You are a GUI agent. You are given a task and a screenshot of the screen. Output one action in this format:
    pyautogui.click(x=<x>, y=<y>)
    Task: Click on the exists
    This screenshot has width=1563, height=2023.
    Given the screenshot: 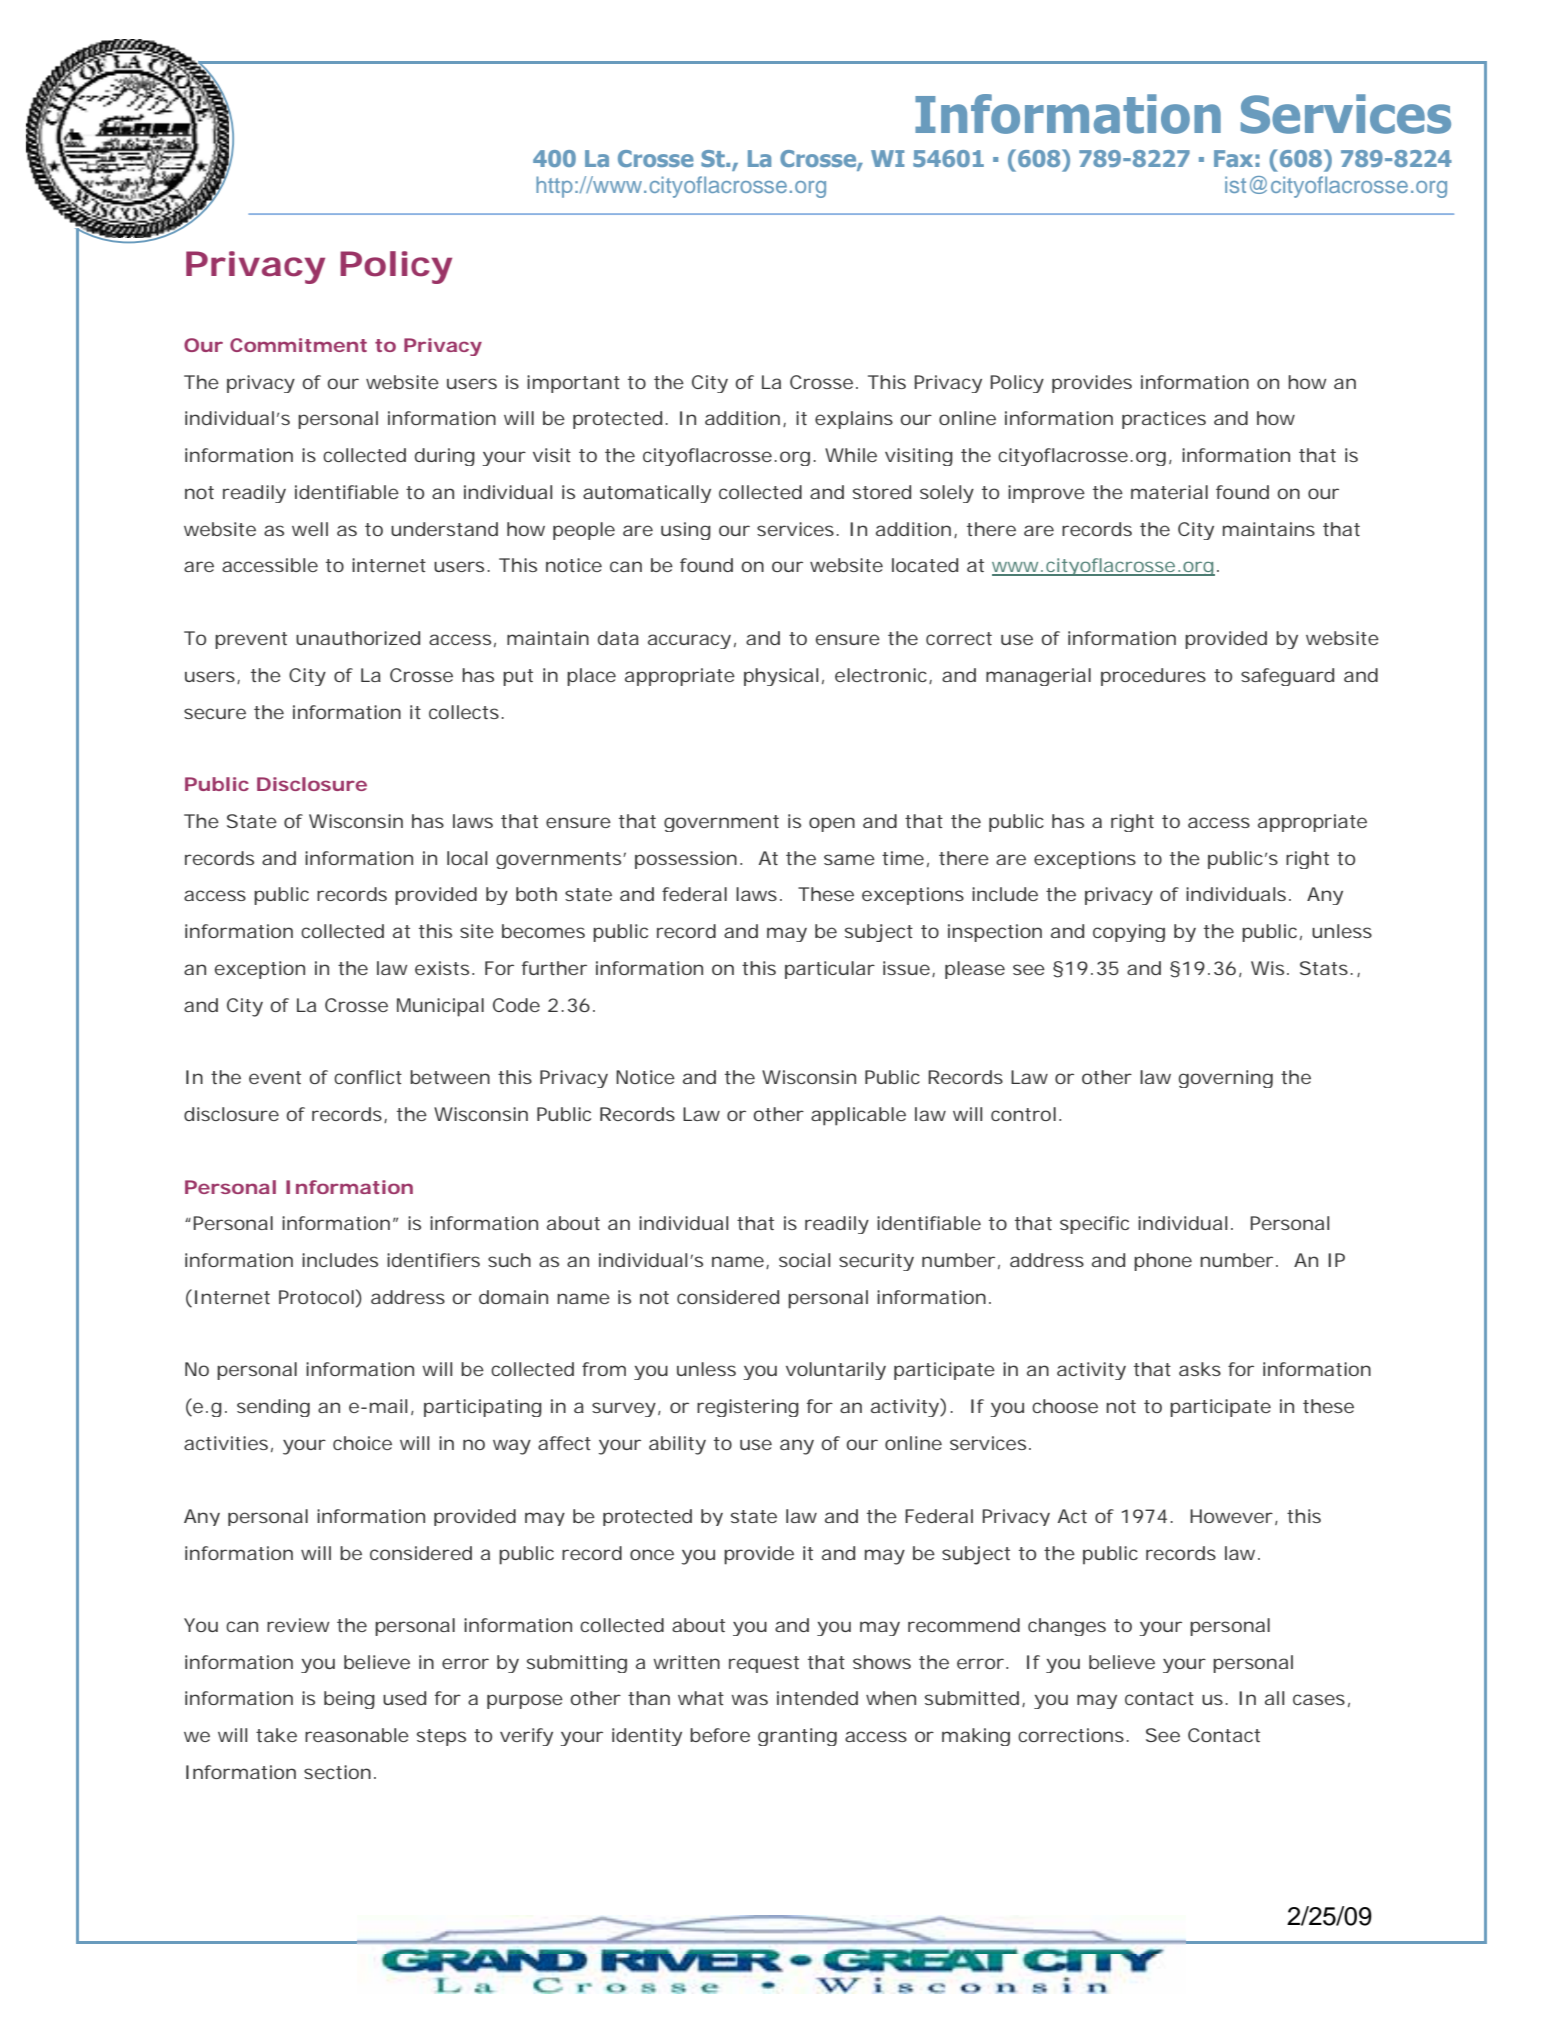 What is the action you would take?
    pyautogui.click(x=442, y=968)
